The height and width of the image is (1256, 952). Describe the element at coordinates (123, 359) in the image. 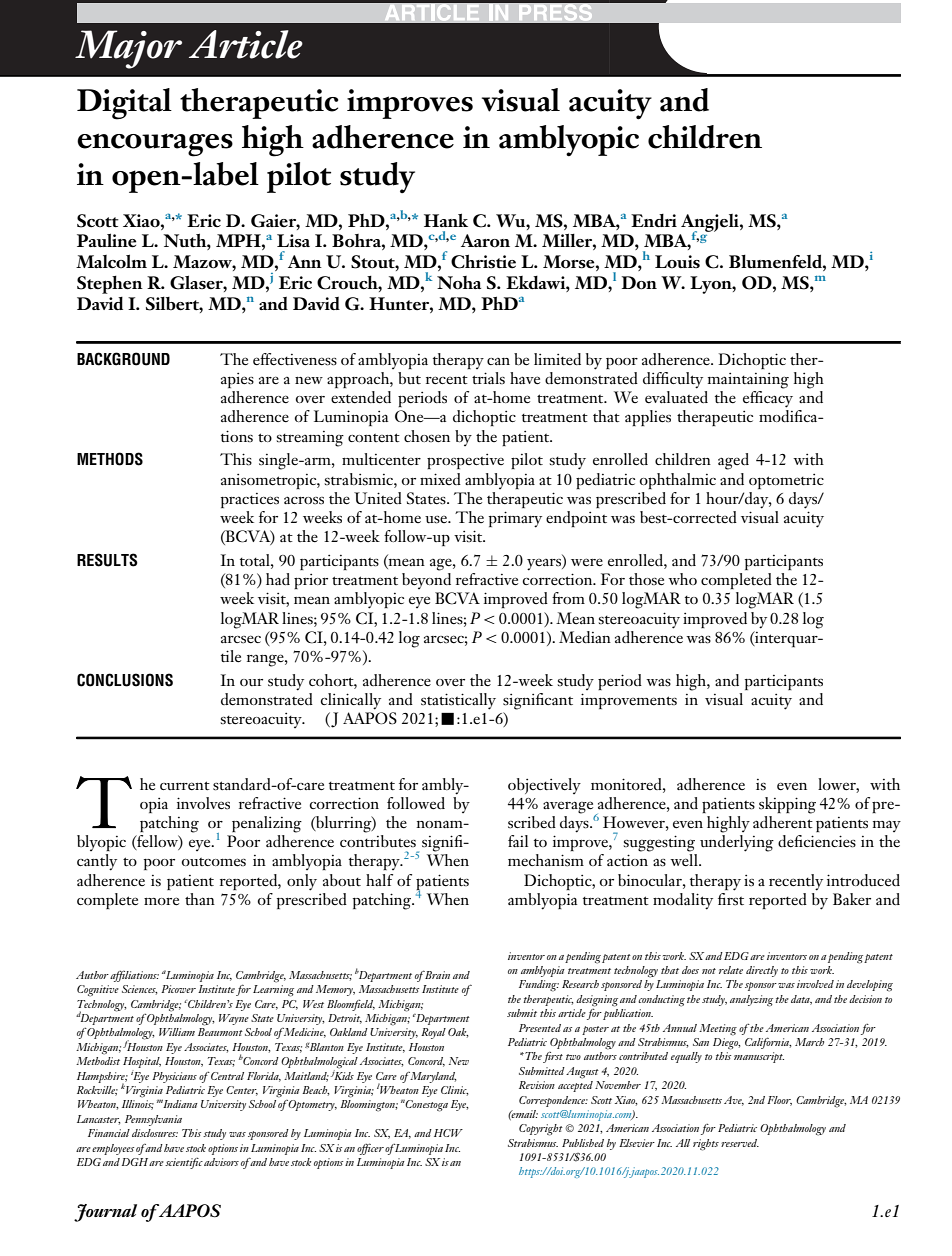

I see `BACKGROUND` at that location.
